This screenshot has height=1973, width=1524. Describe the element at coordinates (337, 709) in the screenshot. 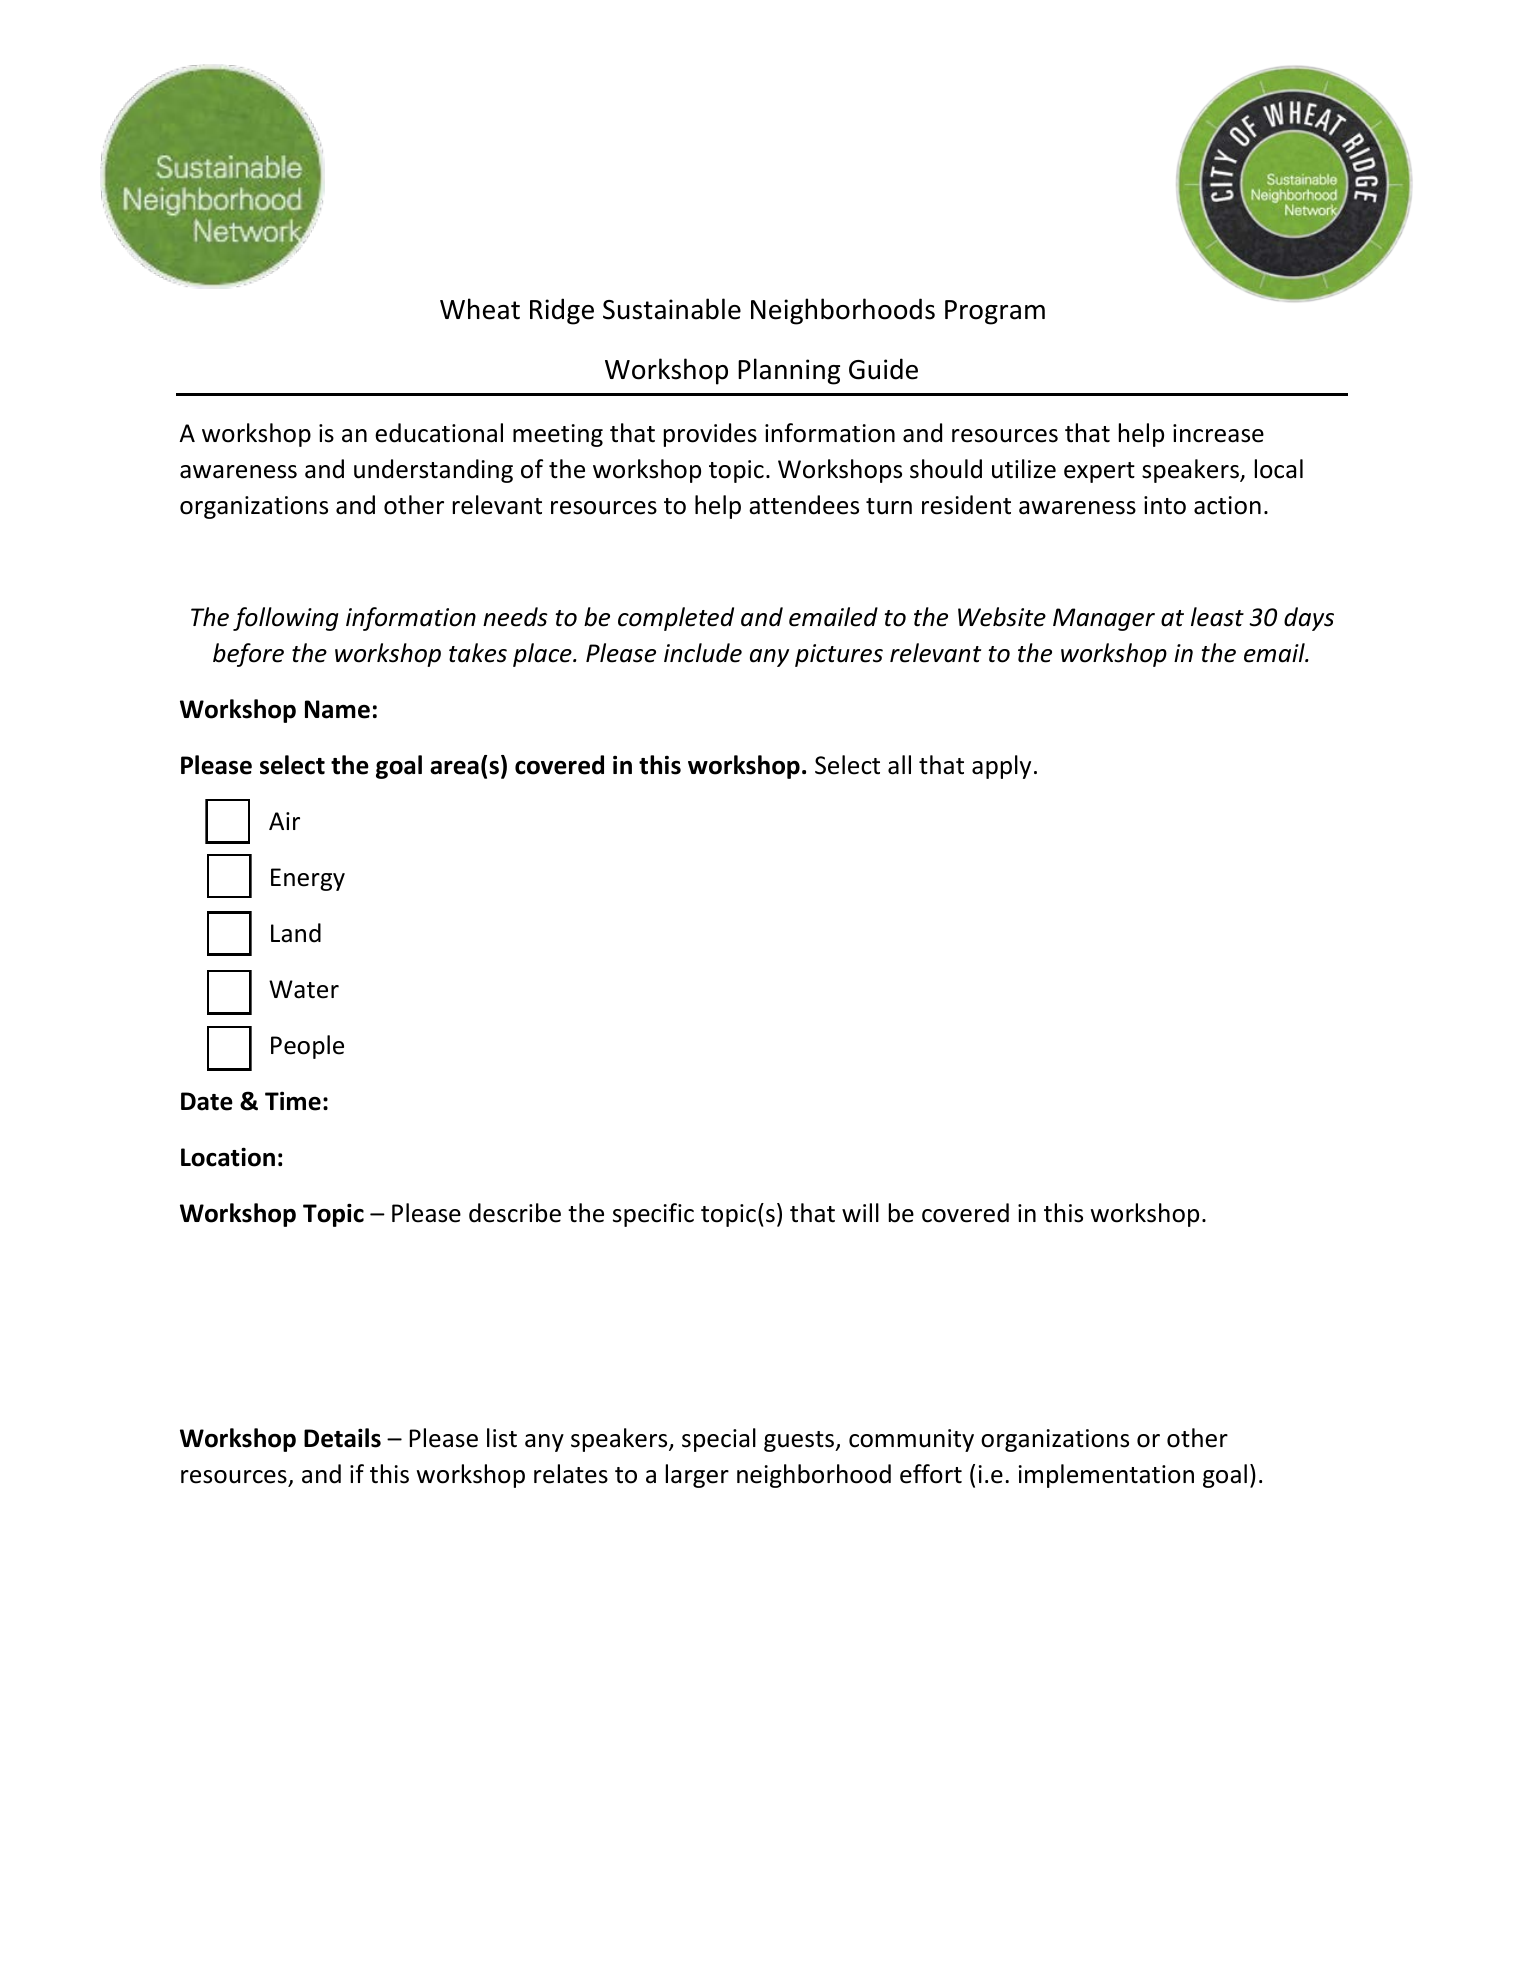

I see `Name` at that location.
